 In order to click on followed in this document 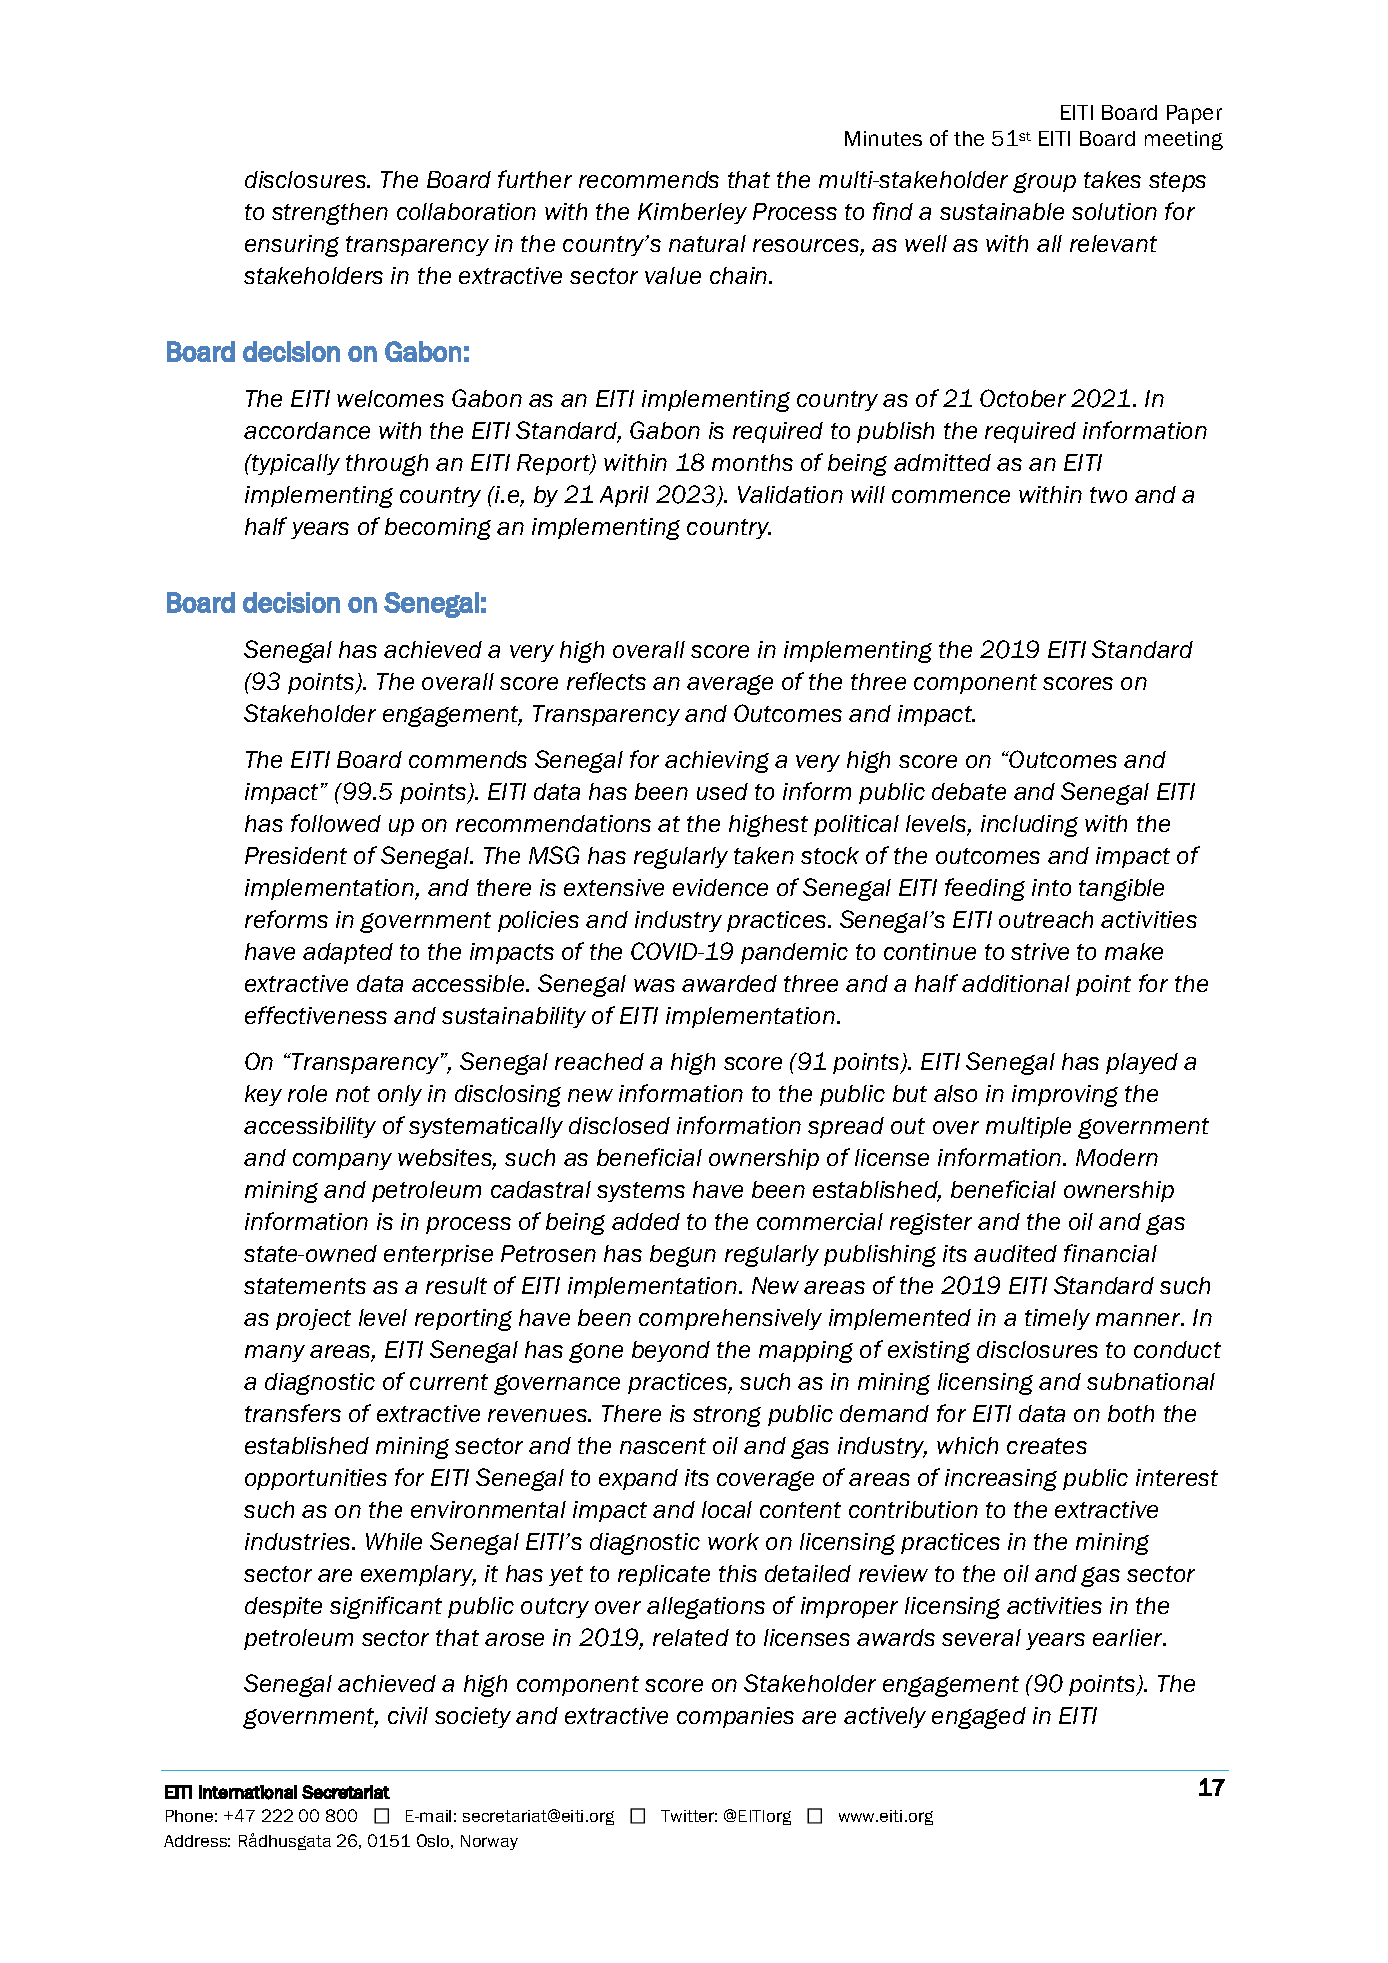, I will do `click(336, 823)`.
